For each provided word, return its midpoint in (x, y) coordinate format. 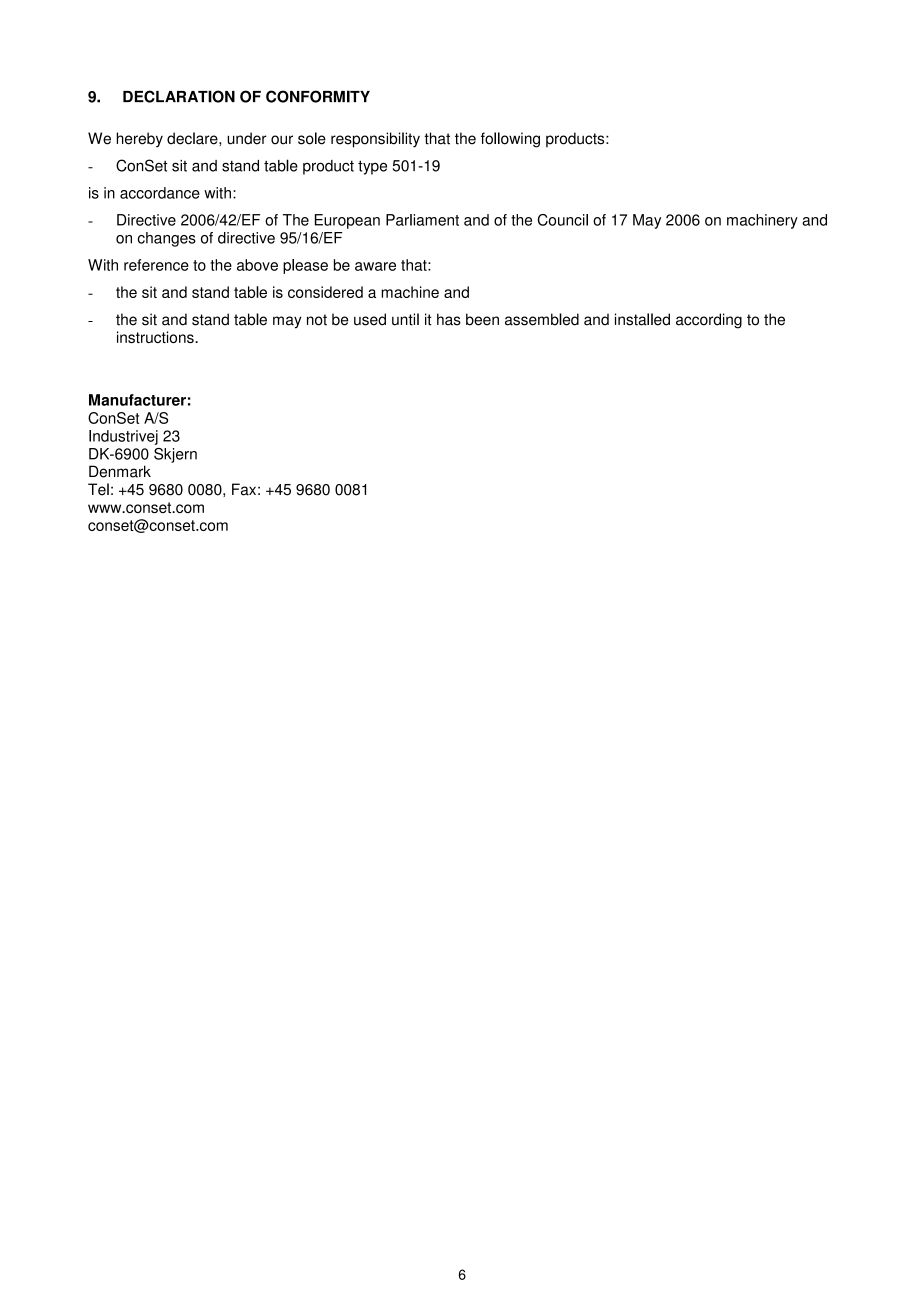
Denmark (120, 471)
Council (563, 220)
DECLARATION (179, 96)
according (709, 321)
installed (642, 319)
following (510, 140)
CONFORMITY (318, 96)
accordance (160, 193)
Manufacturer (137, 400)
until (405, 319)
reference (156, 265)
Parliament (422, 220)
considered (325, 292)
